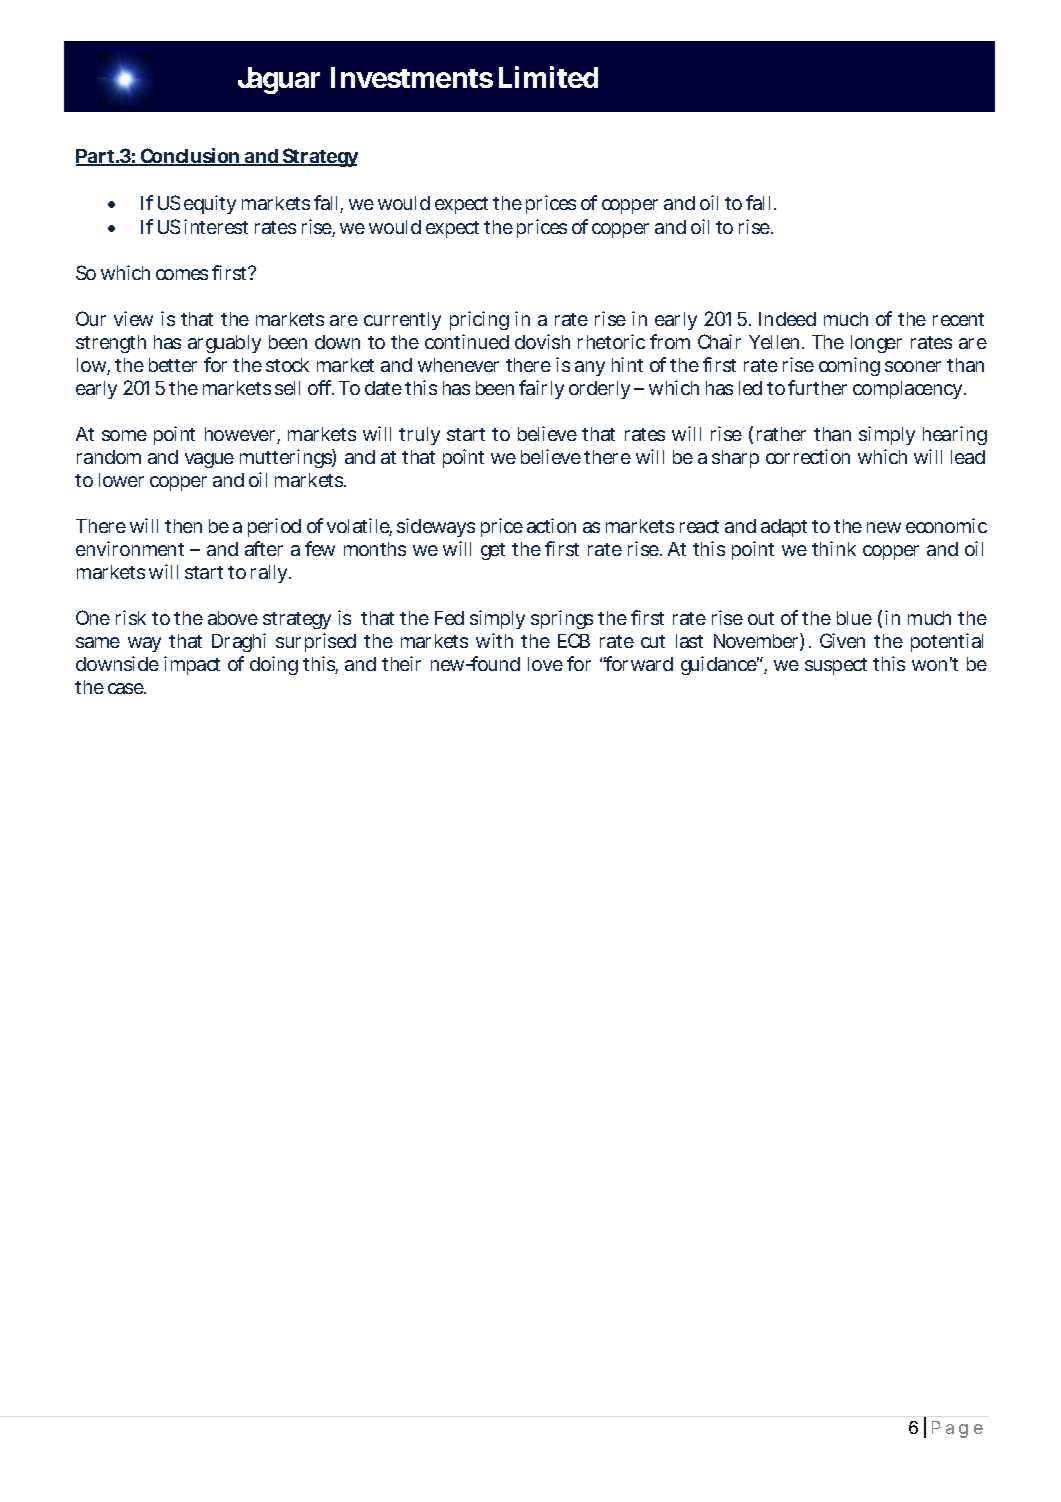  Describe the element at coordinates (958, 319) in the screenshot. I see `recent` at that location.
